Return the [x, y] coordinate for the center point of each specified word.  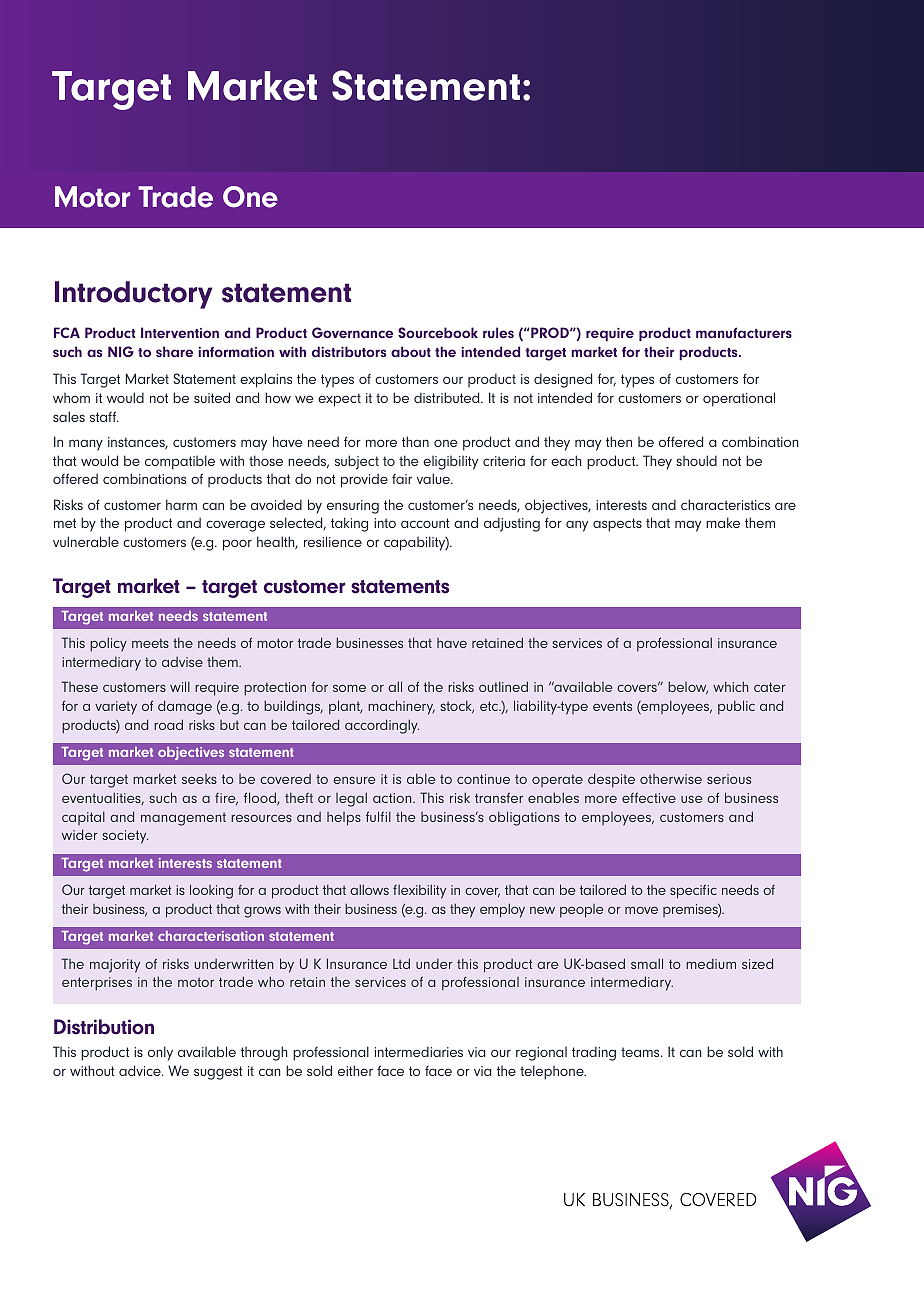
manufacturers [744, 332]
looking [211, 891]
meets [150, 643]
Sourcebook [438, 332]
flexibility [419, 891]
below [688, 688]
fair [402, 479]
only [160, 1053]
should [696, 460]
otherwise [671, 779]
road [168, 724]
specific [693, 891]
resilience [333, 541]
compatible [180, 462]
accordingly [382, 726]
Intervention [180, 332]
